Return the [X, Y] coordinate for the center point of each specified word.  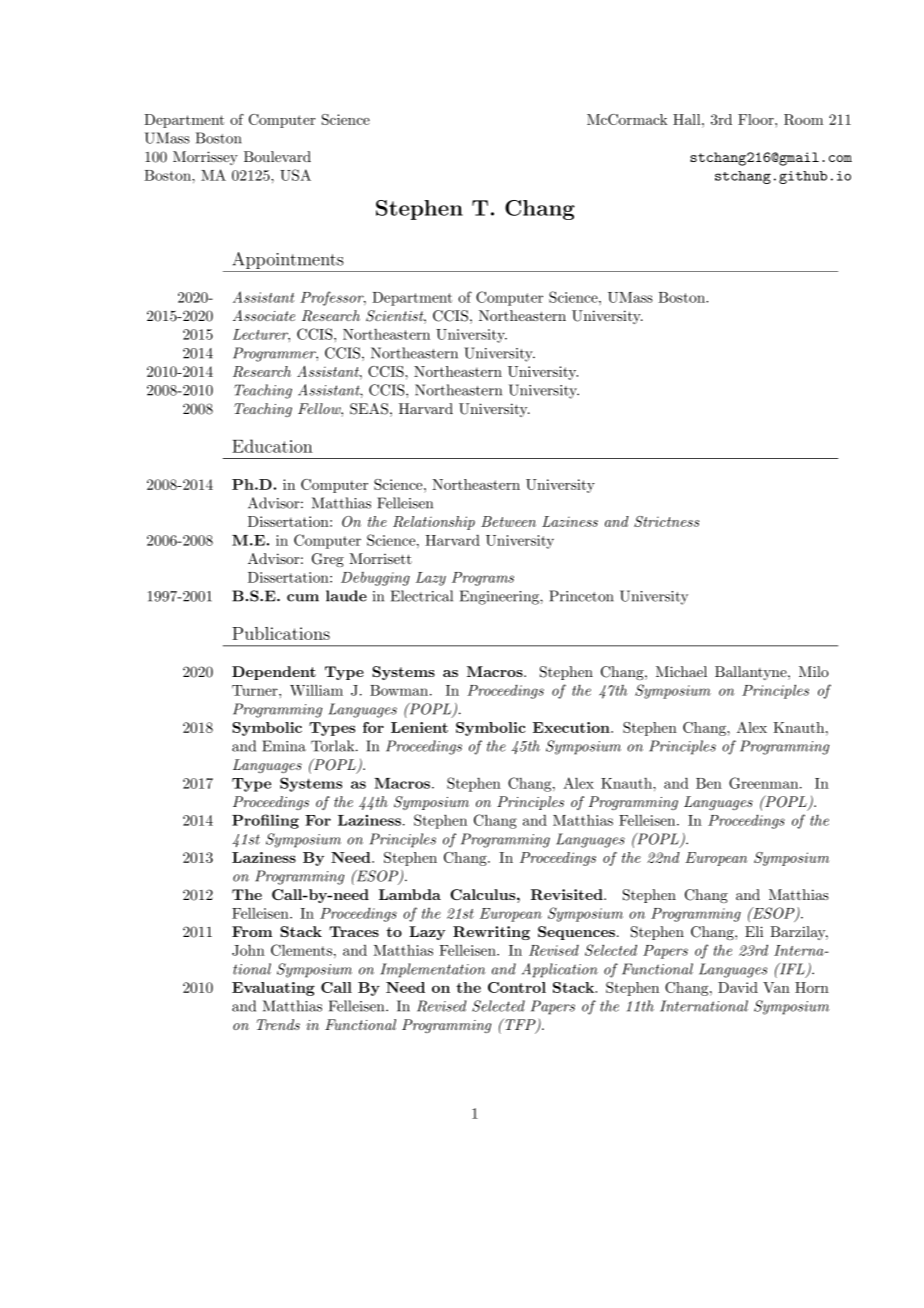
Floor [757, 119]
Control [517, 987]
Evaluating [273, 989]
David [738, 987]
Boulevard [277, 156]
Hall [688, 119]
